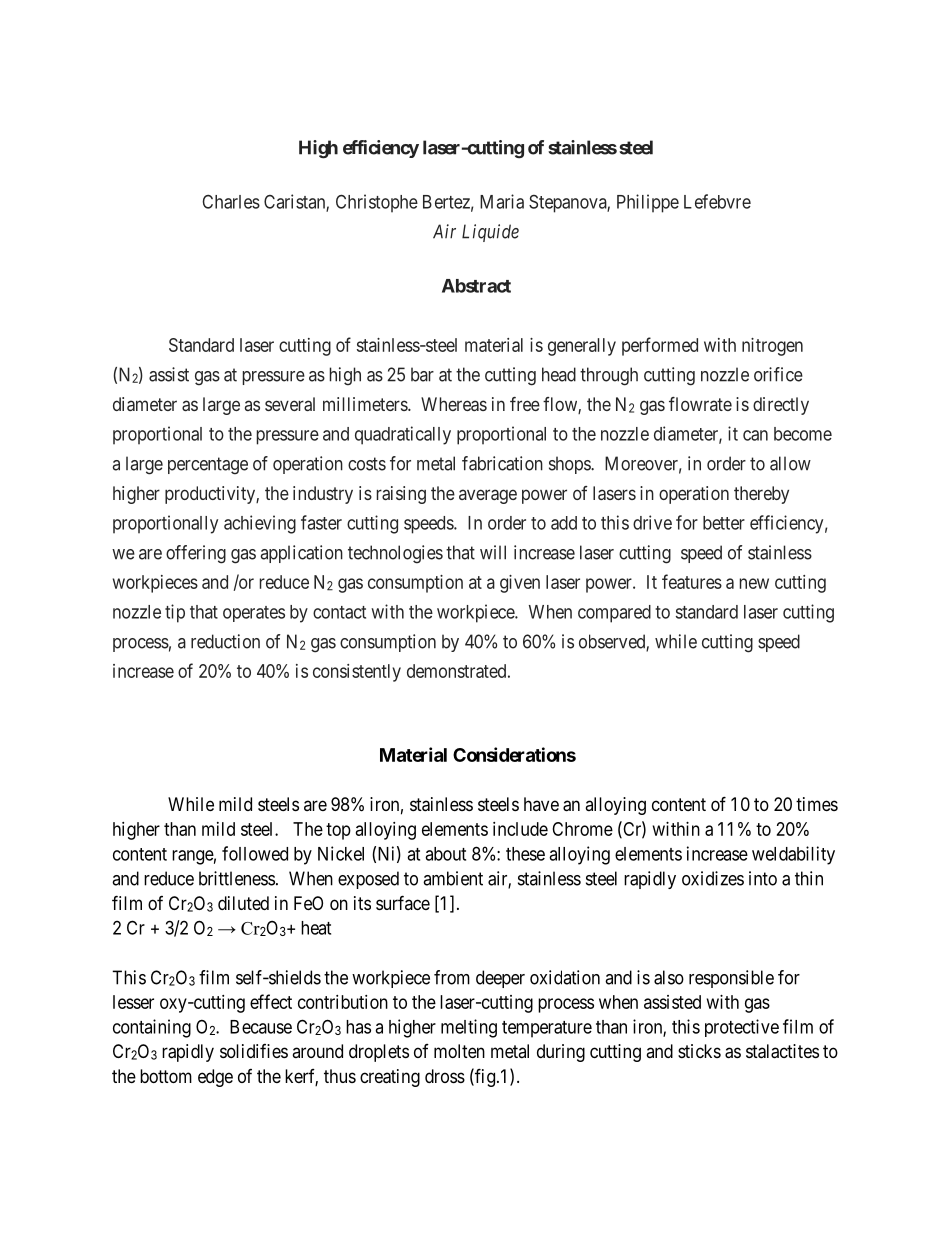 This image has height=1233, width=952. What do you see at coordinates (290, 404) in the image?
I see `several` at bounding box center [290, 404].
